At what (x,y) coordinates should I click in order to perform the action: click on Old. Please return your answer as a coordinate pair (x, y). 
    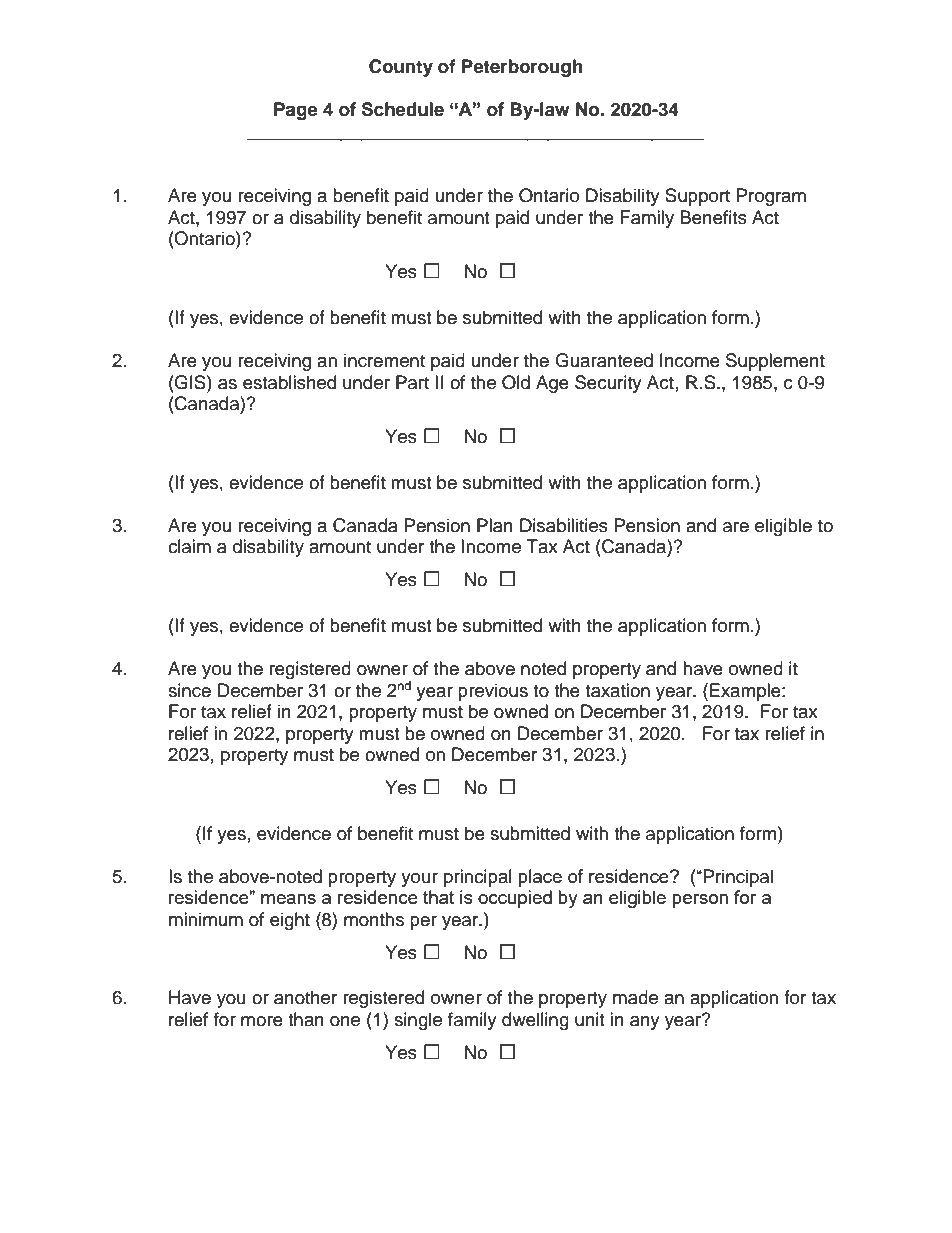
    Looking at the image, I should click on (516, 382).
